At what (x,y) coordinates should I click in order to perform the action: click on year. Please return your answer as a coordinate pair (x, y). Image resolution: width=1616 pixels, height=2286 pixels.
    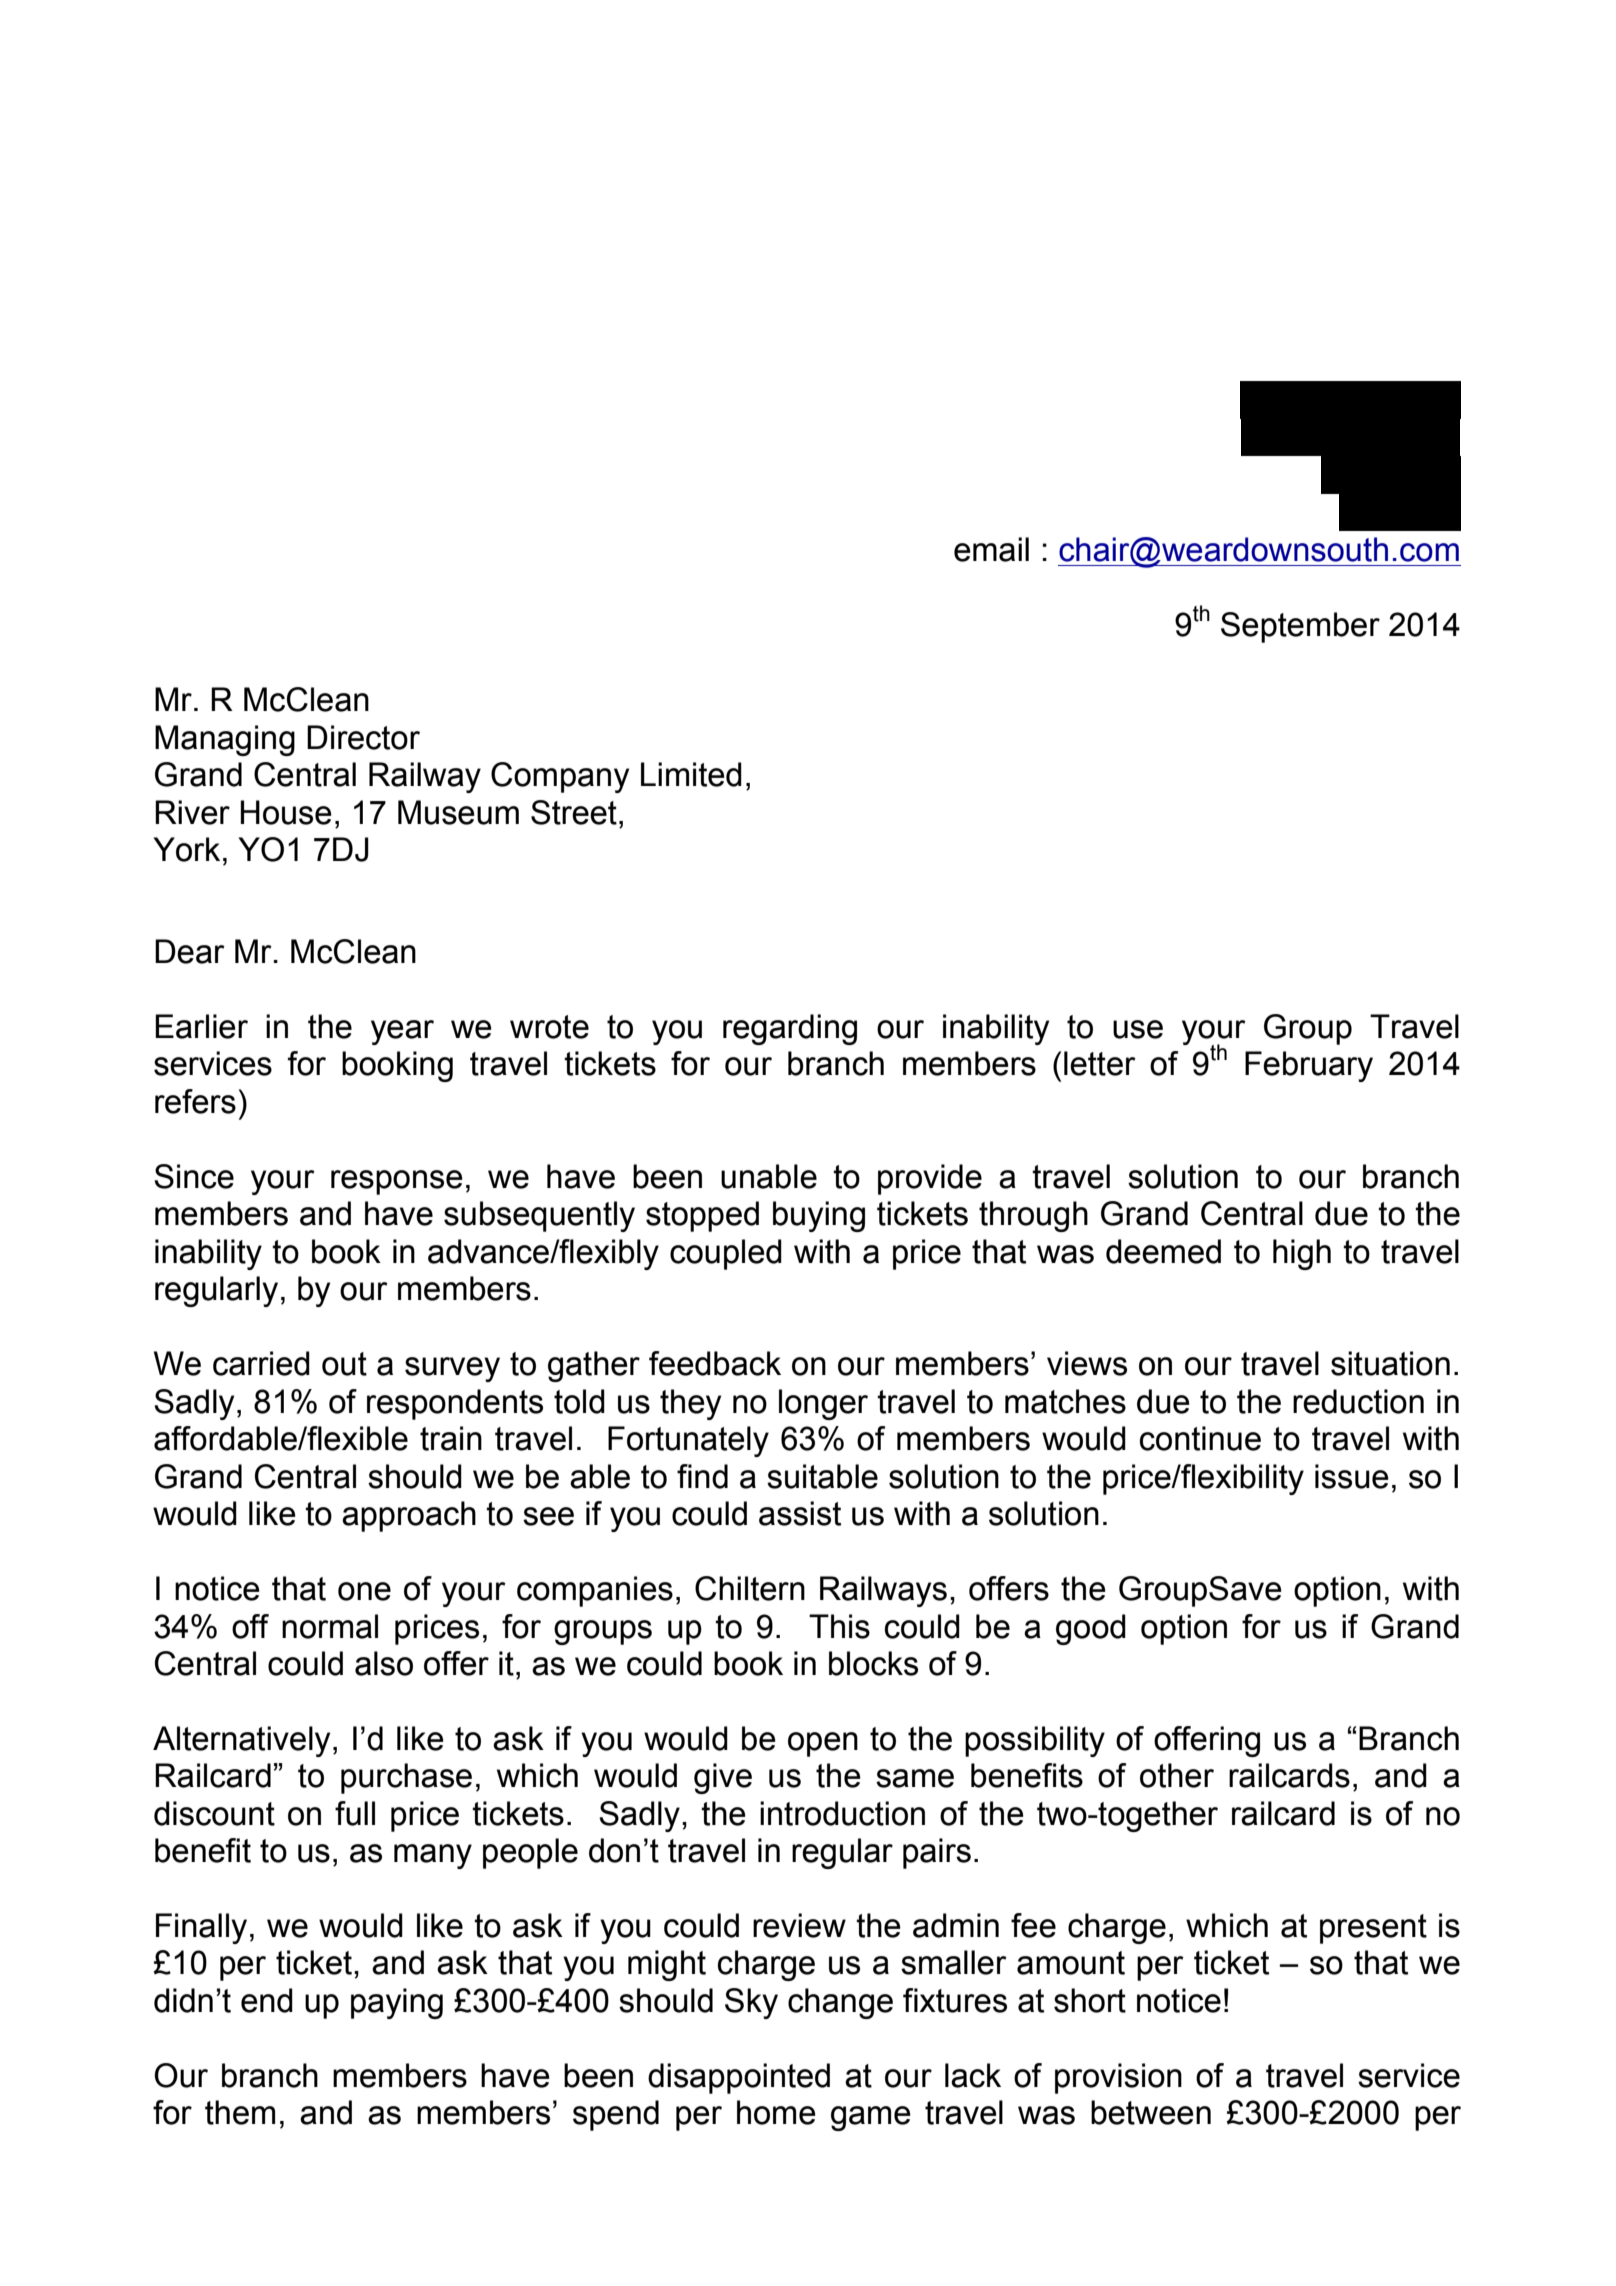
    Looking at the image, I should click on (402, 1032).
